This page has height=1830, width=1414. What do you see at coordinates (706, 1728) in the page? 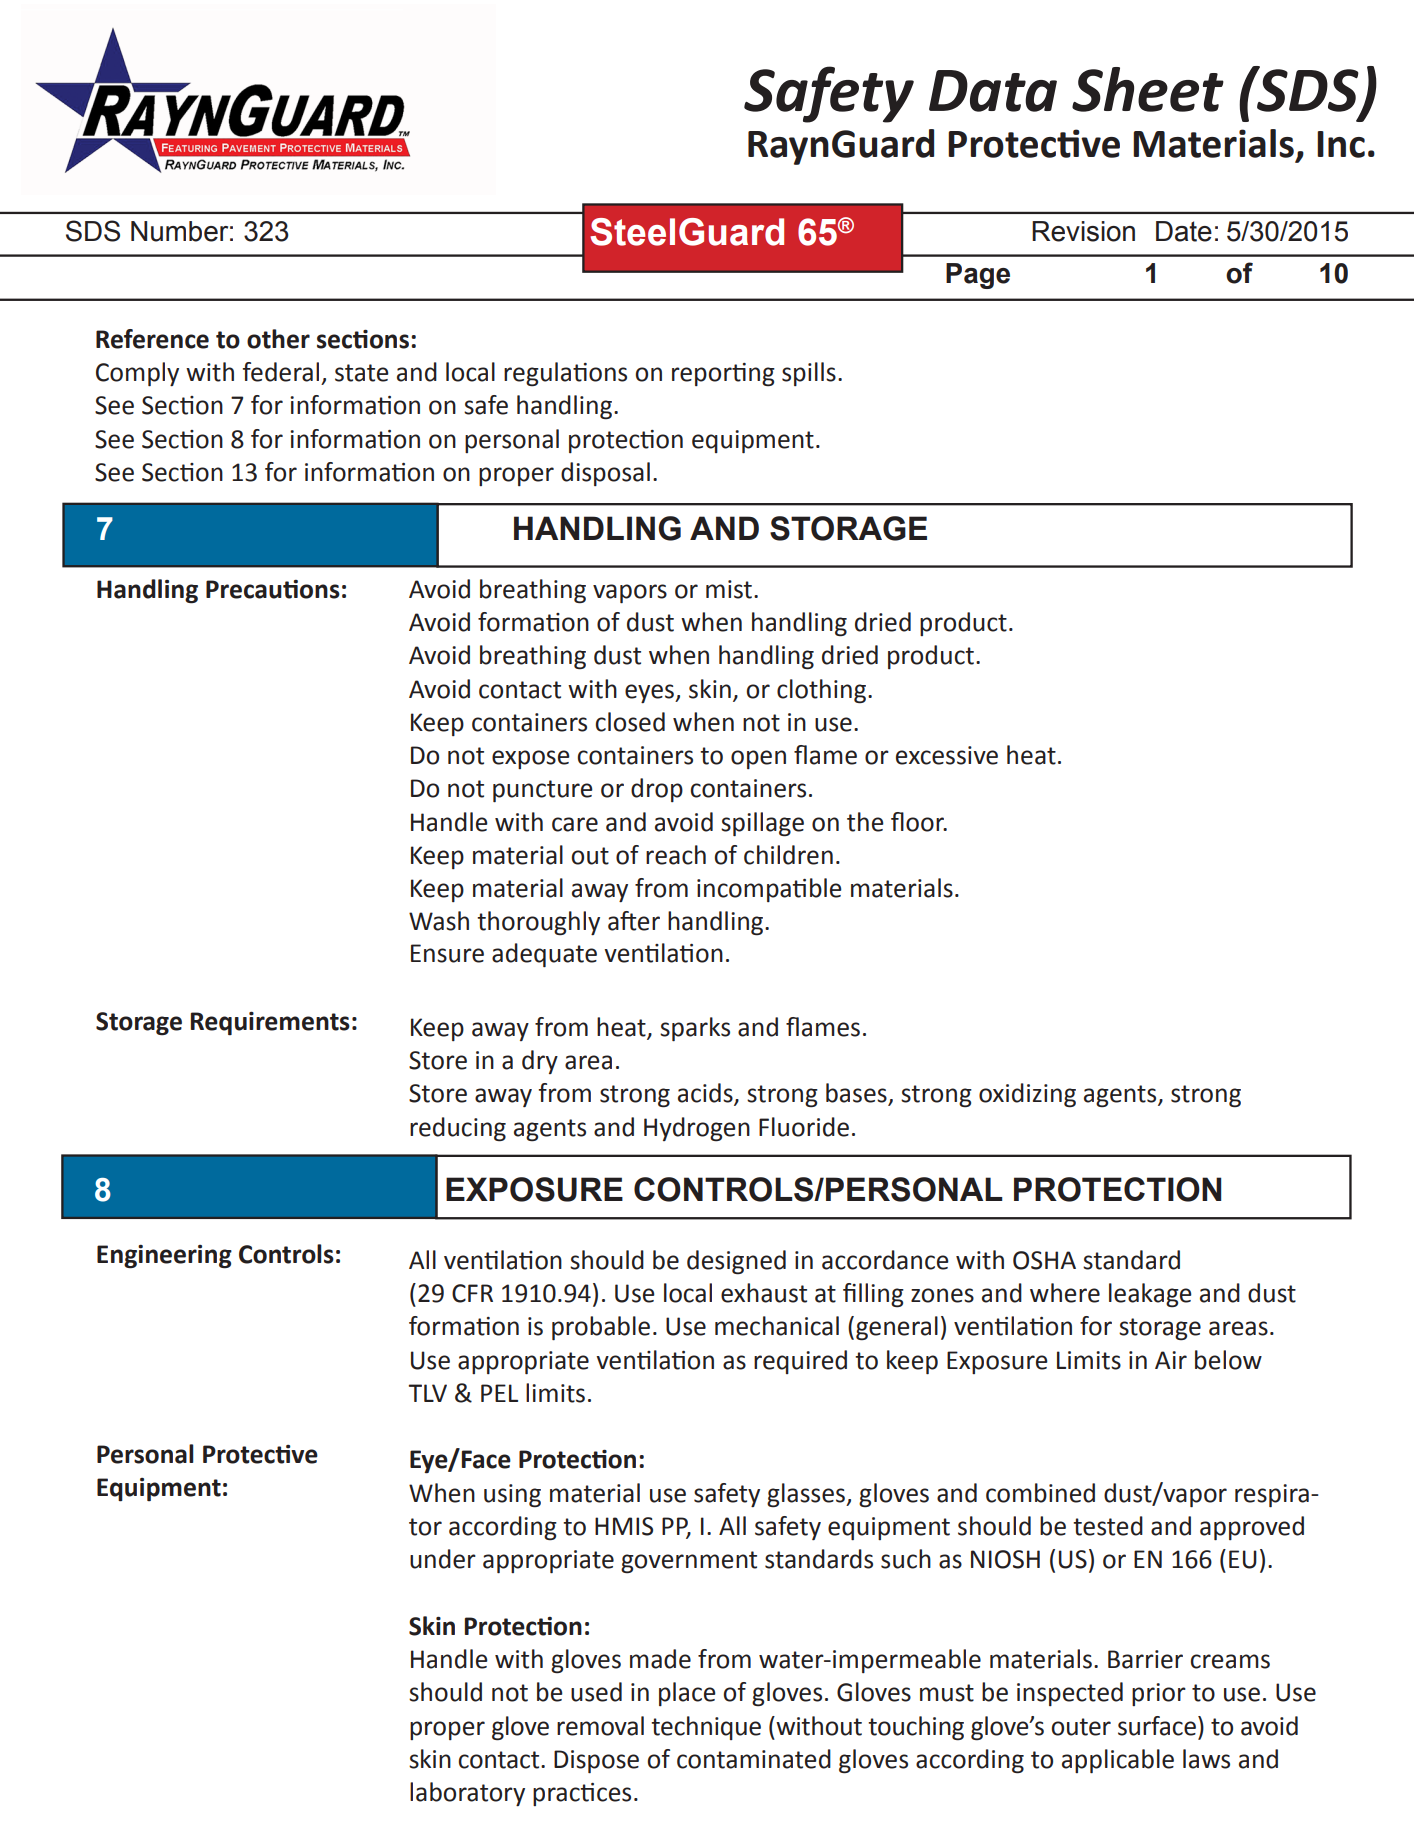
I see `technique` at bounding box center [706, 1728].
